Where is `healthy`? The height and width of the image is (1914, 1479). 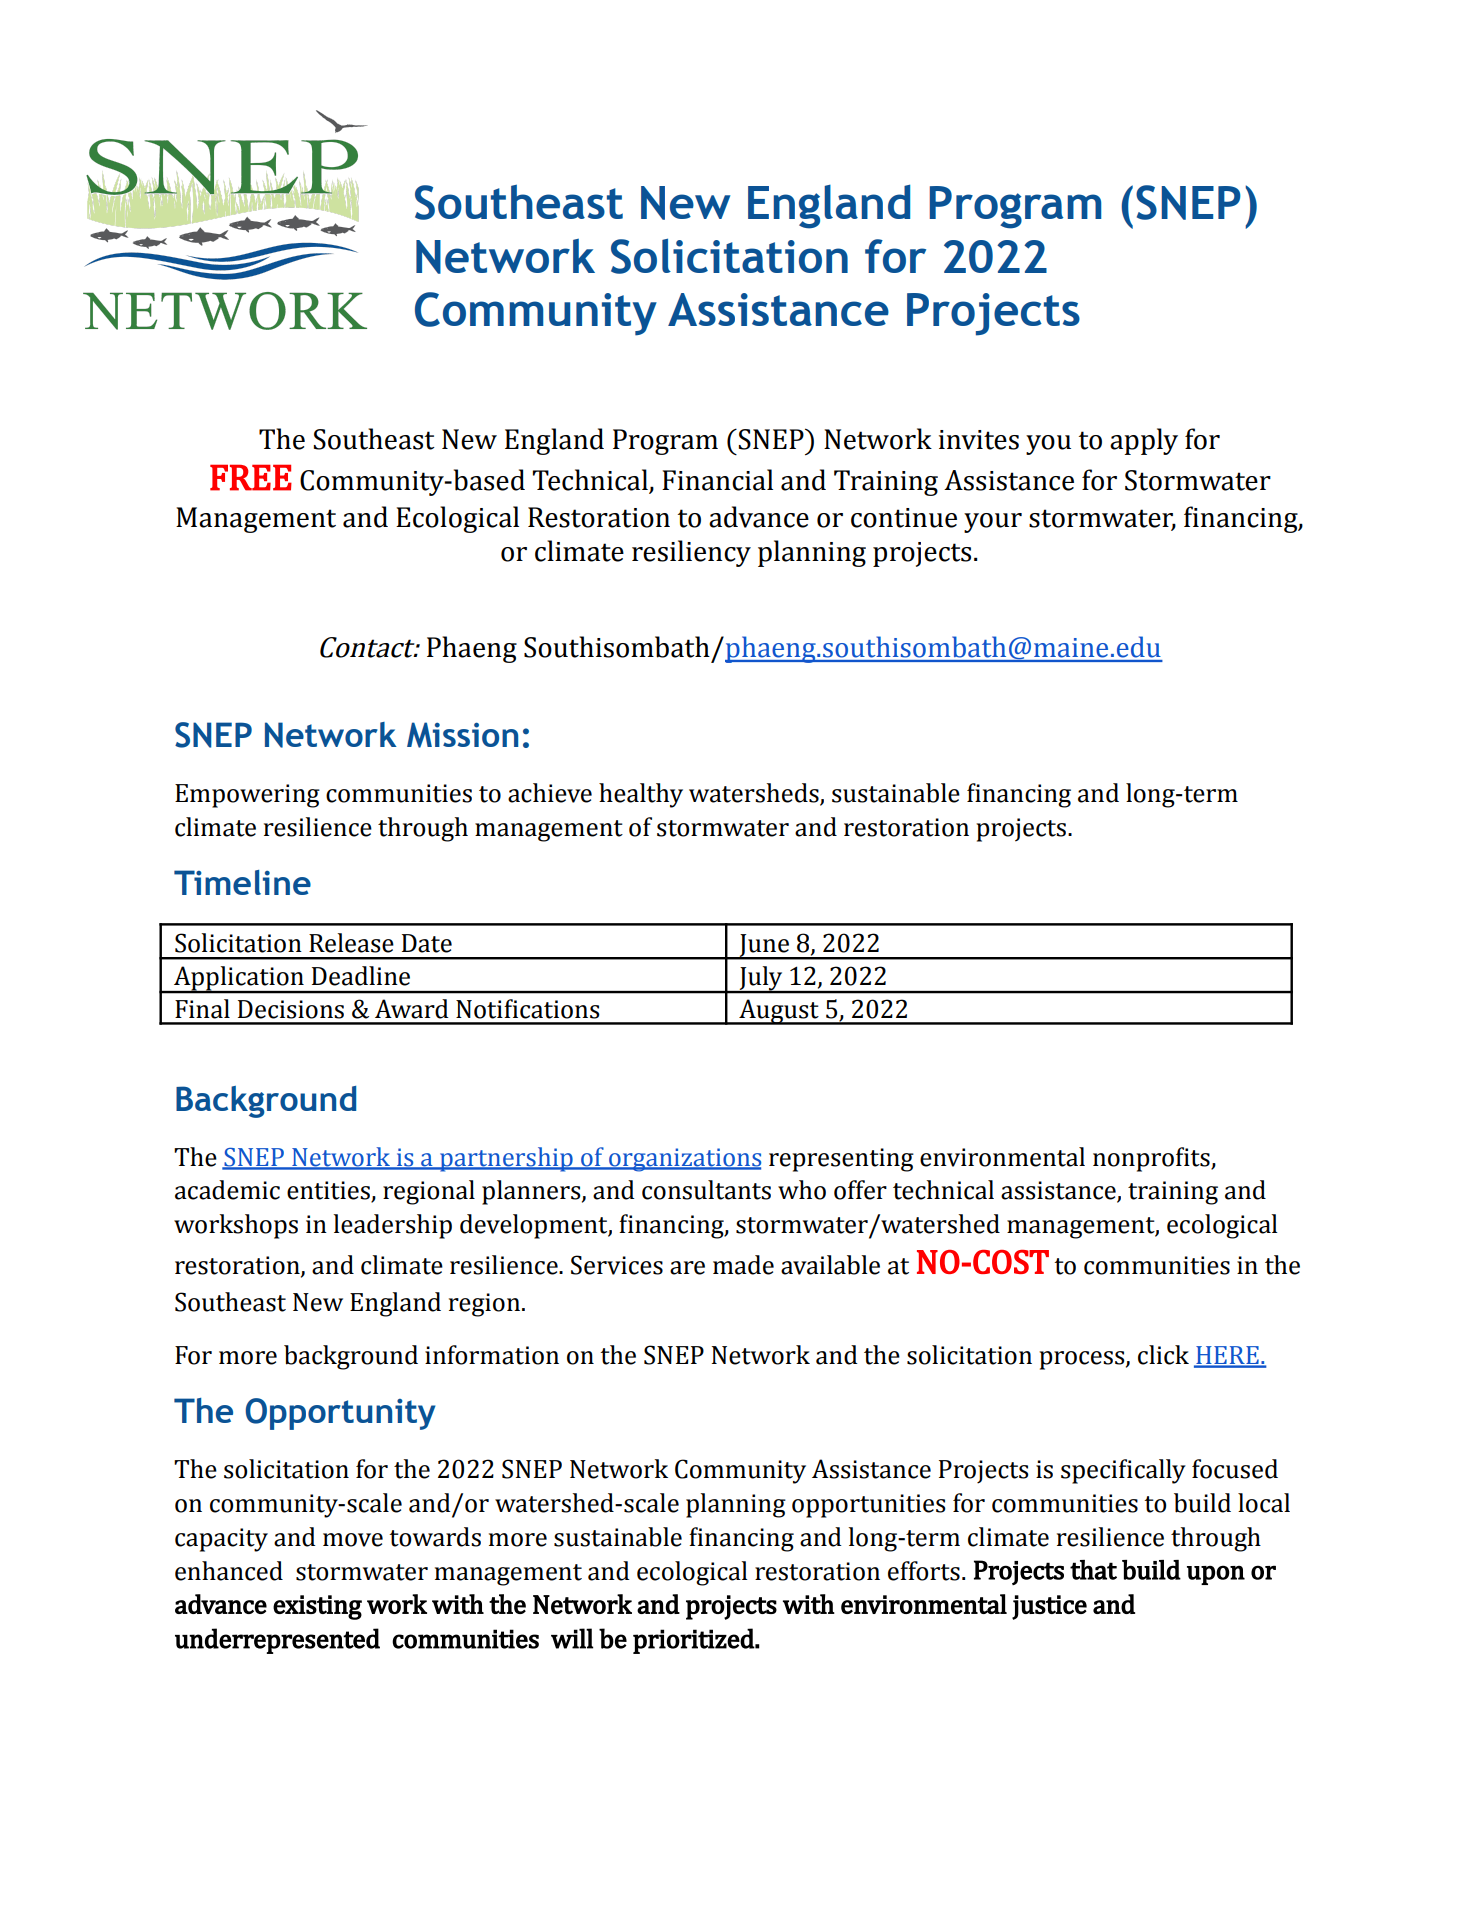
healthy is located at coordinates (641, 795).
